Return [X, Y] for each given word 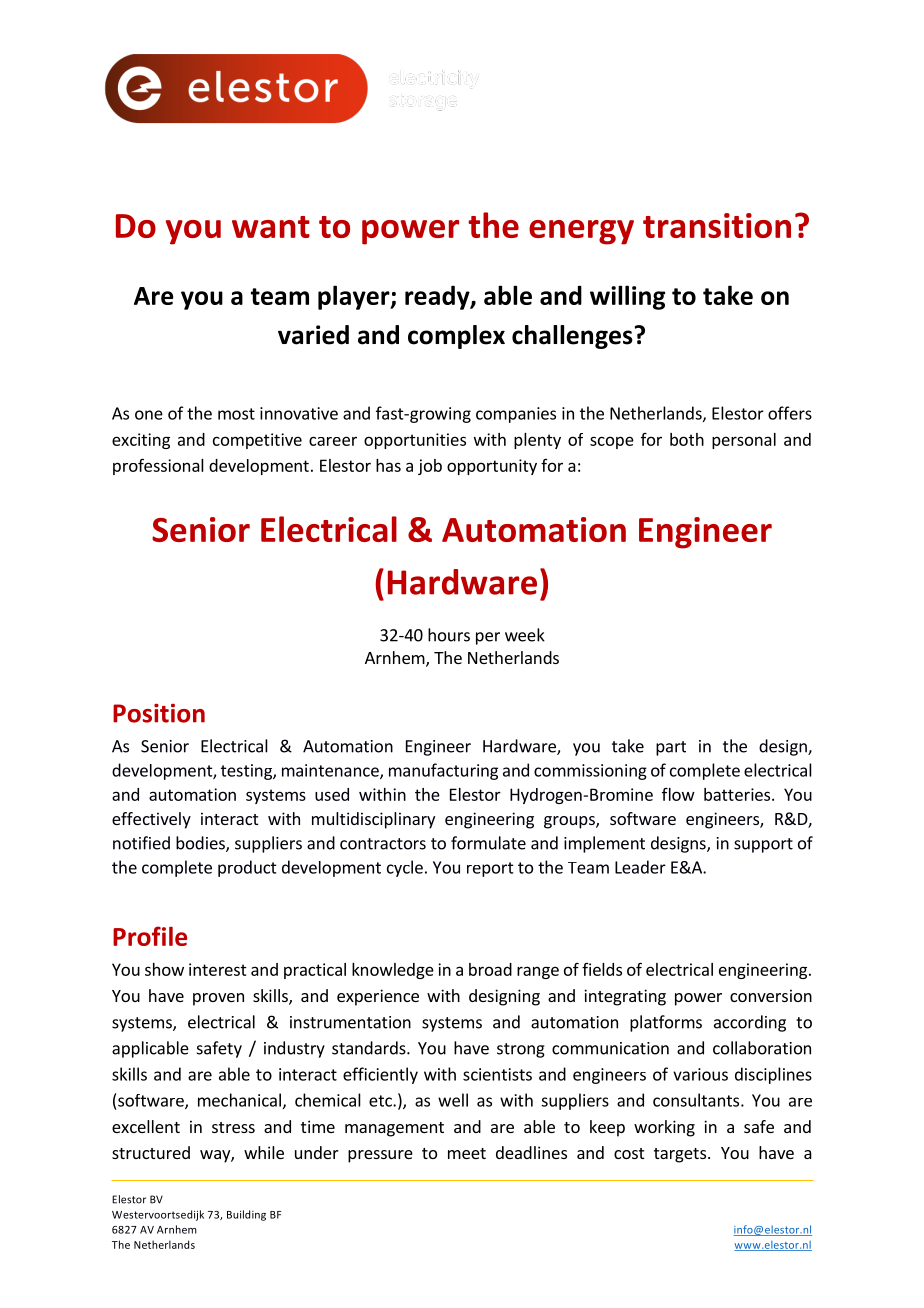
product [247, 868]
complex [456, 337]
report [490, 869]
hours [449, 635]
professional [158, 466]
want [271, 227]
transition [717, 225]
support [763, 845]
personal [744, 441]
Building [246, 1215]
